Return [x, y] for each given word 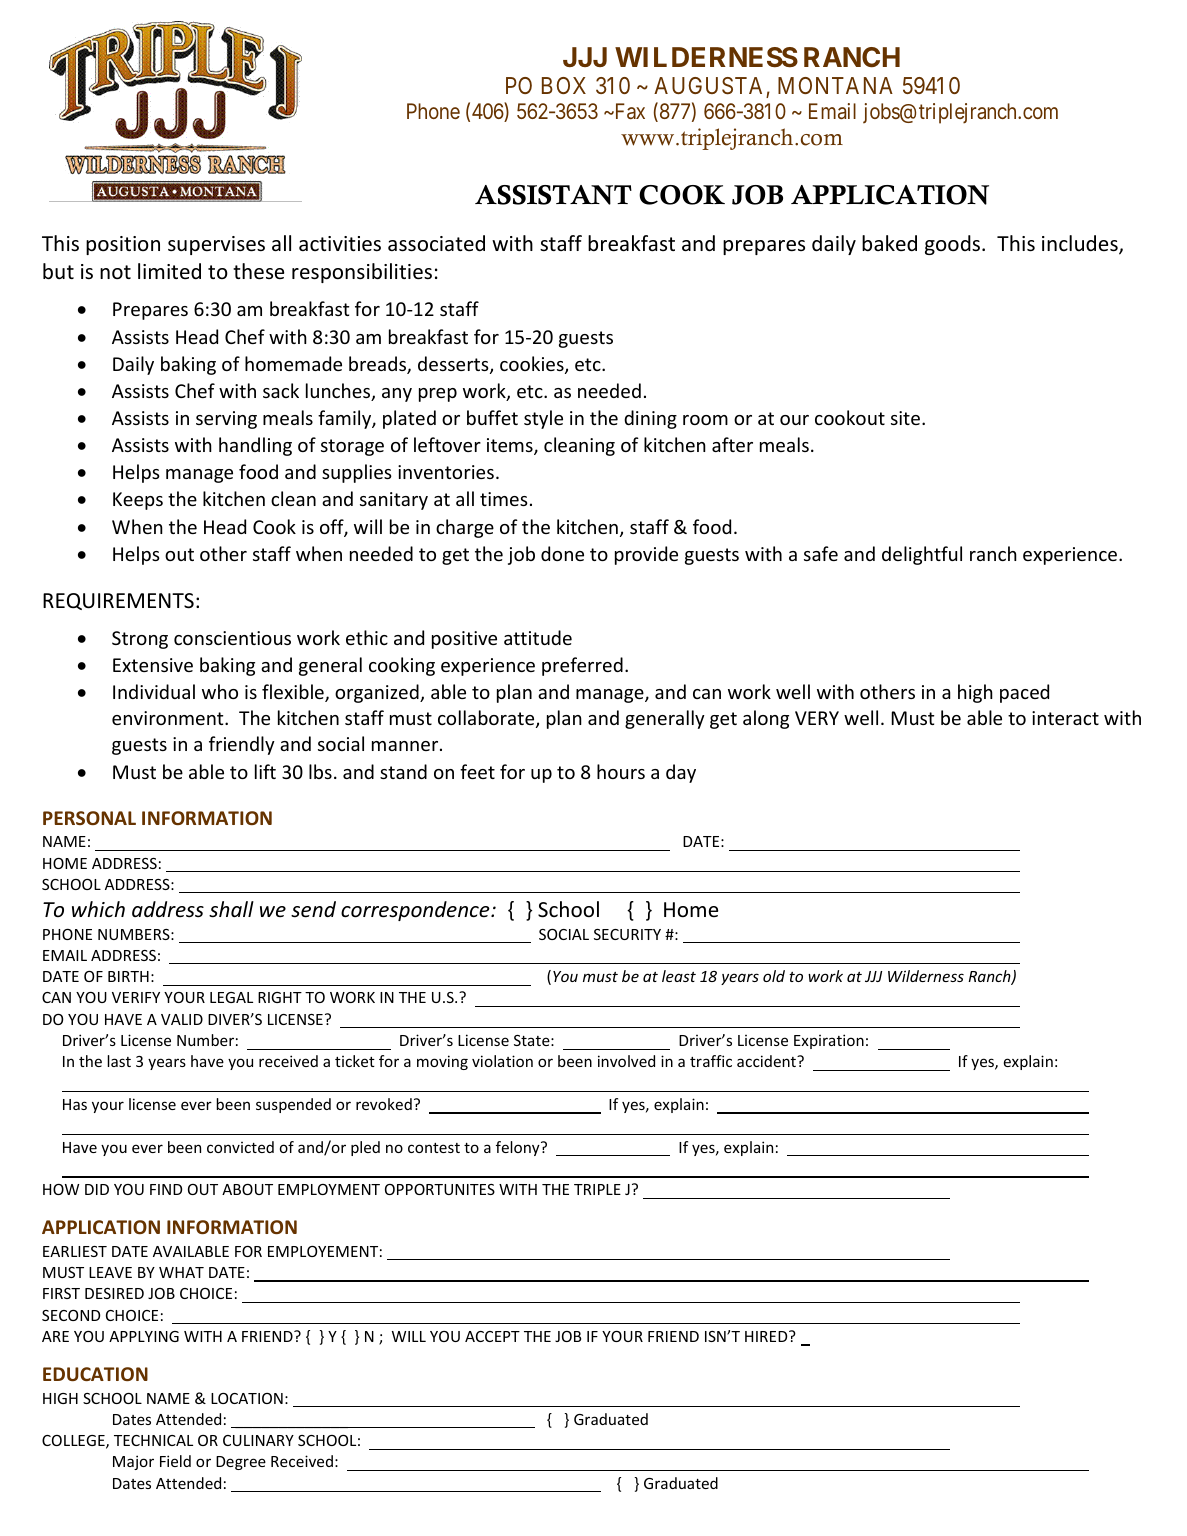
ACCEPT [492, 1336]
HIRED [767, 1336]
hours [621, 771]
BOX [564, 85]
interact [1065, 718]
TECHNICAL [153, 1440]
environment [169, 718]
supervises [216, 245]
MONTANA [835, 85]
